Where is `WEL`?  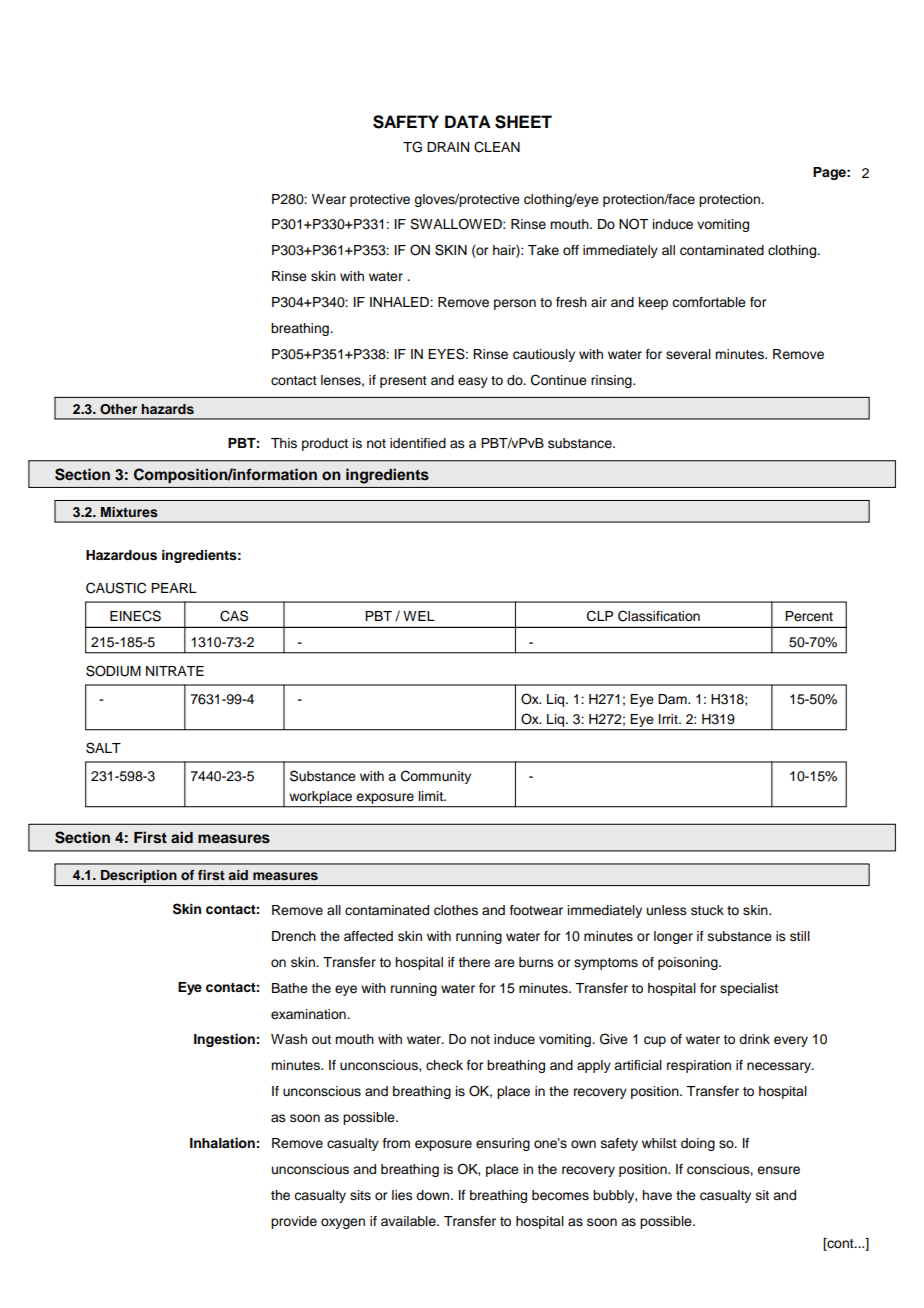 WEL is located at coordinates (419, 616).
